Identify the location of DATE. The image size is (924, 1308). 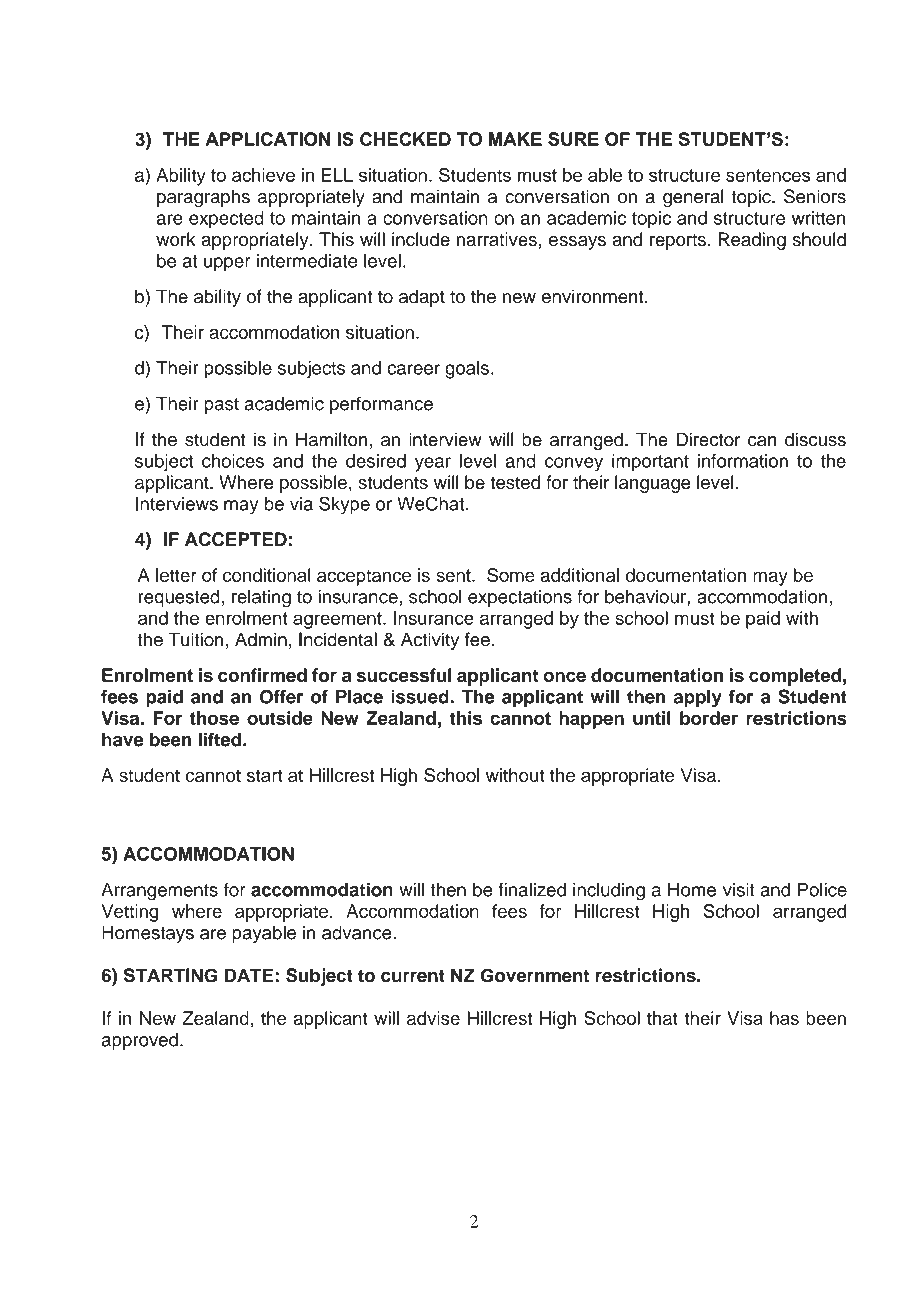
(249, 975).
